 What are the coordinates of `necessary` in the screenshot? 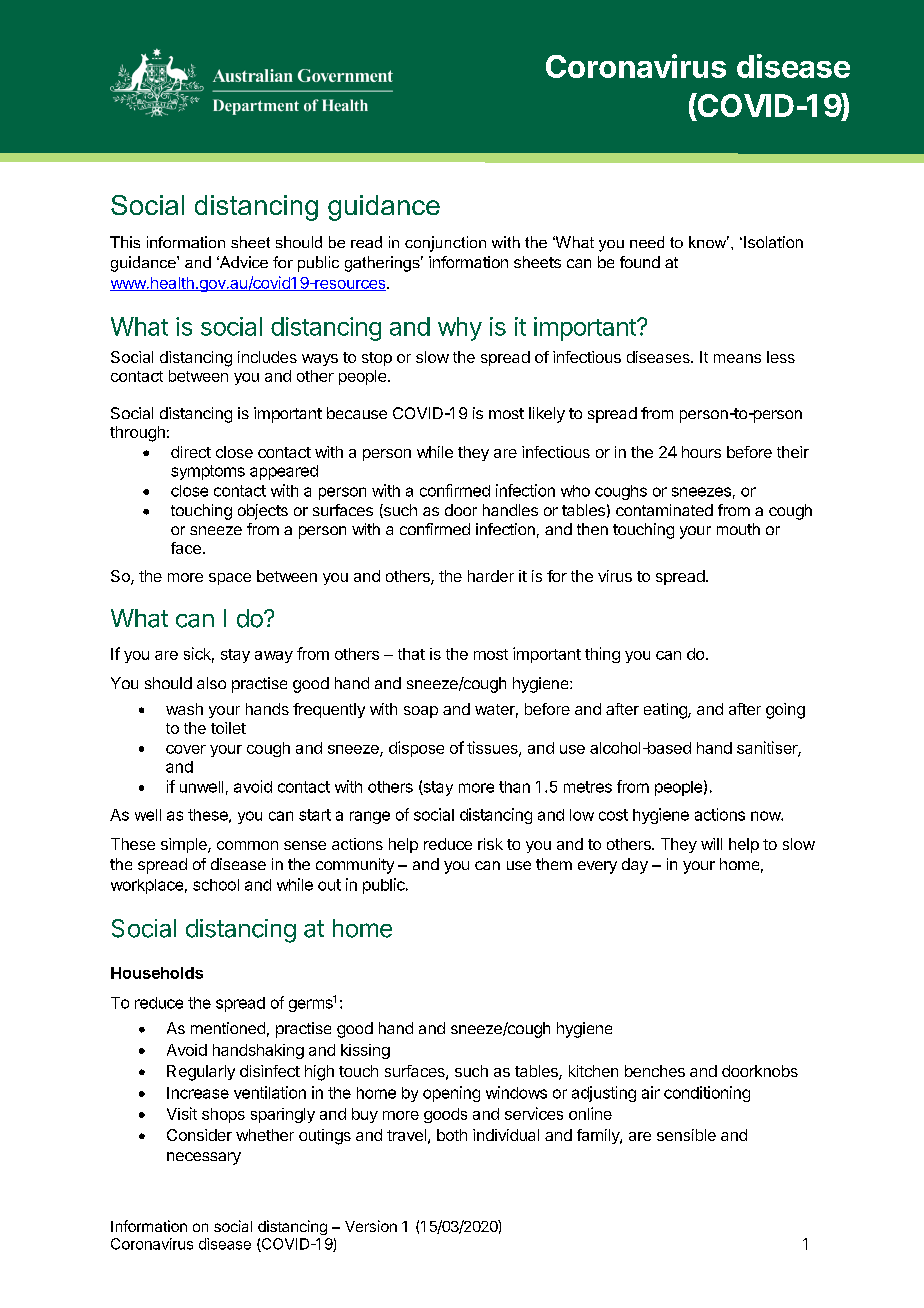 It's located at (204, 1158).
